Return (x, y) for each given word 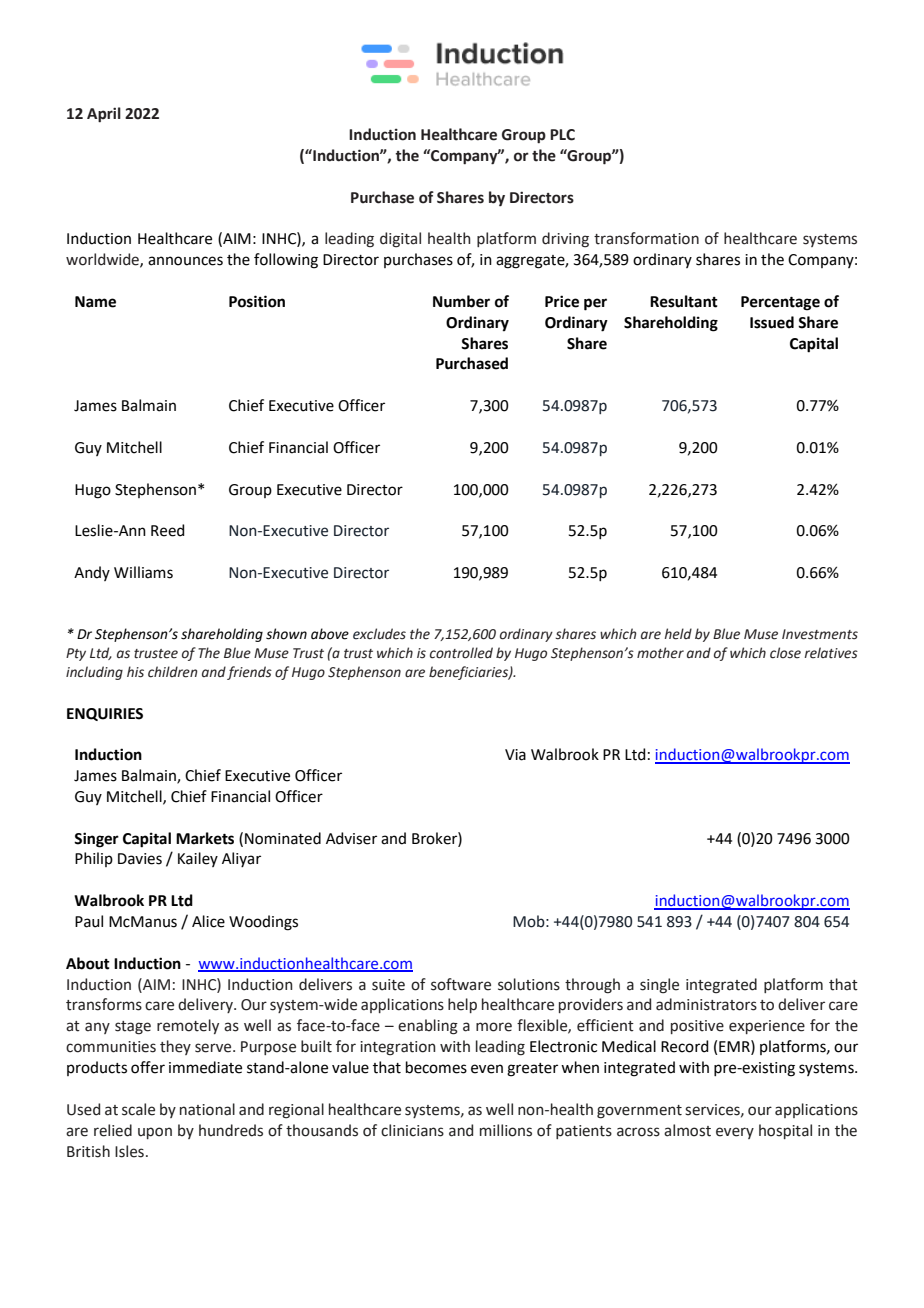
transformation (646, 238)
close (785, 653)
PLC (562, 135)
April (104, 114)
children (173, 672)
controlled (461, 653)
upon (155, 1133)
